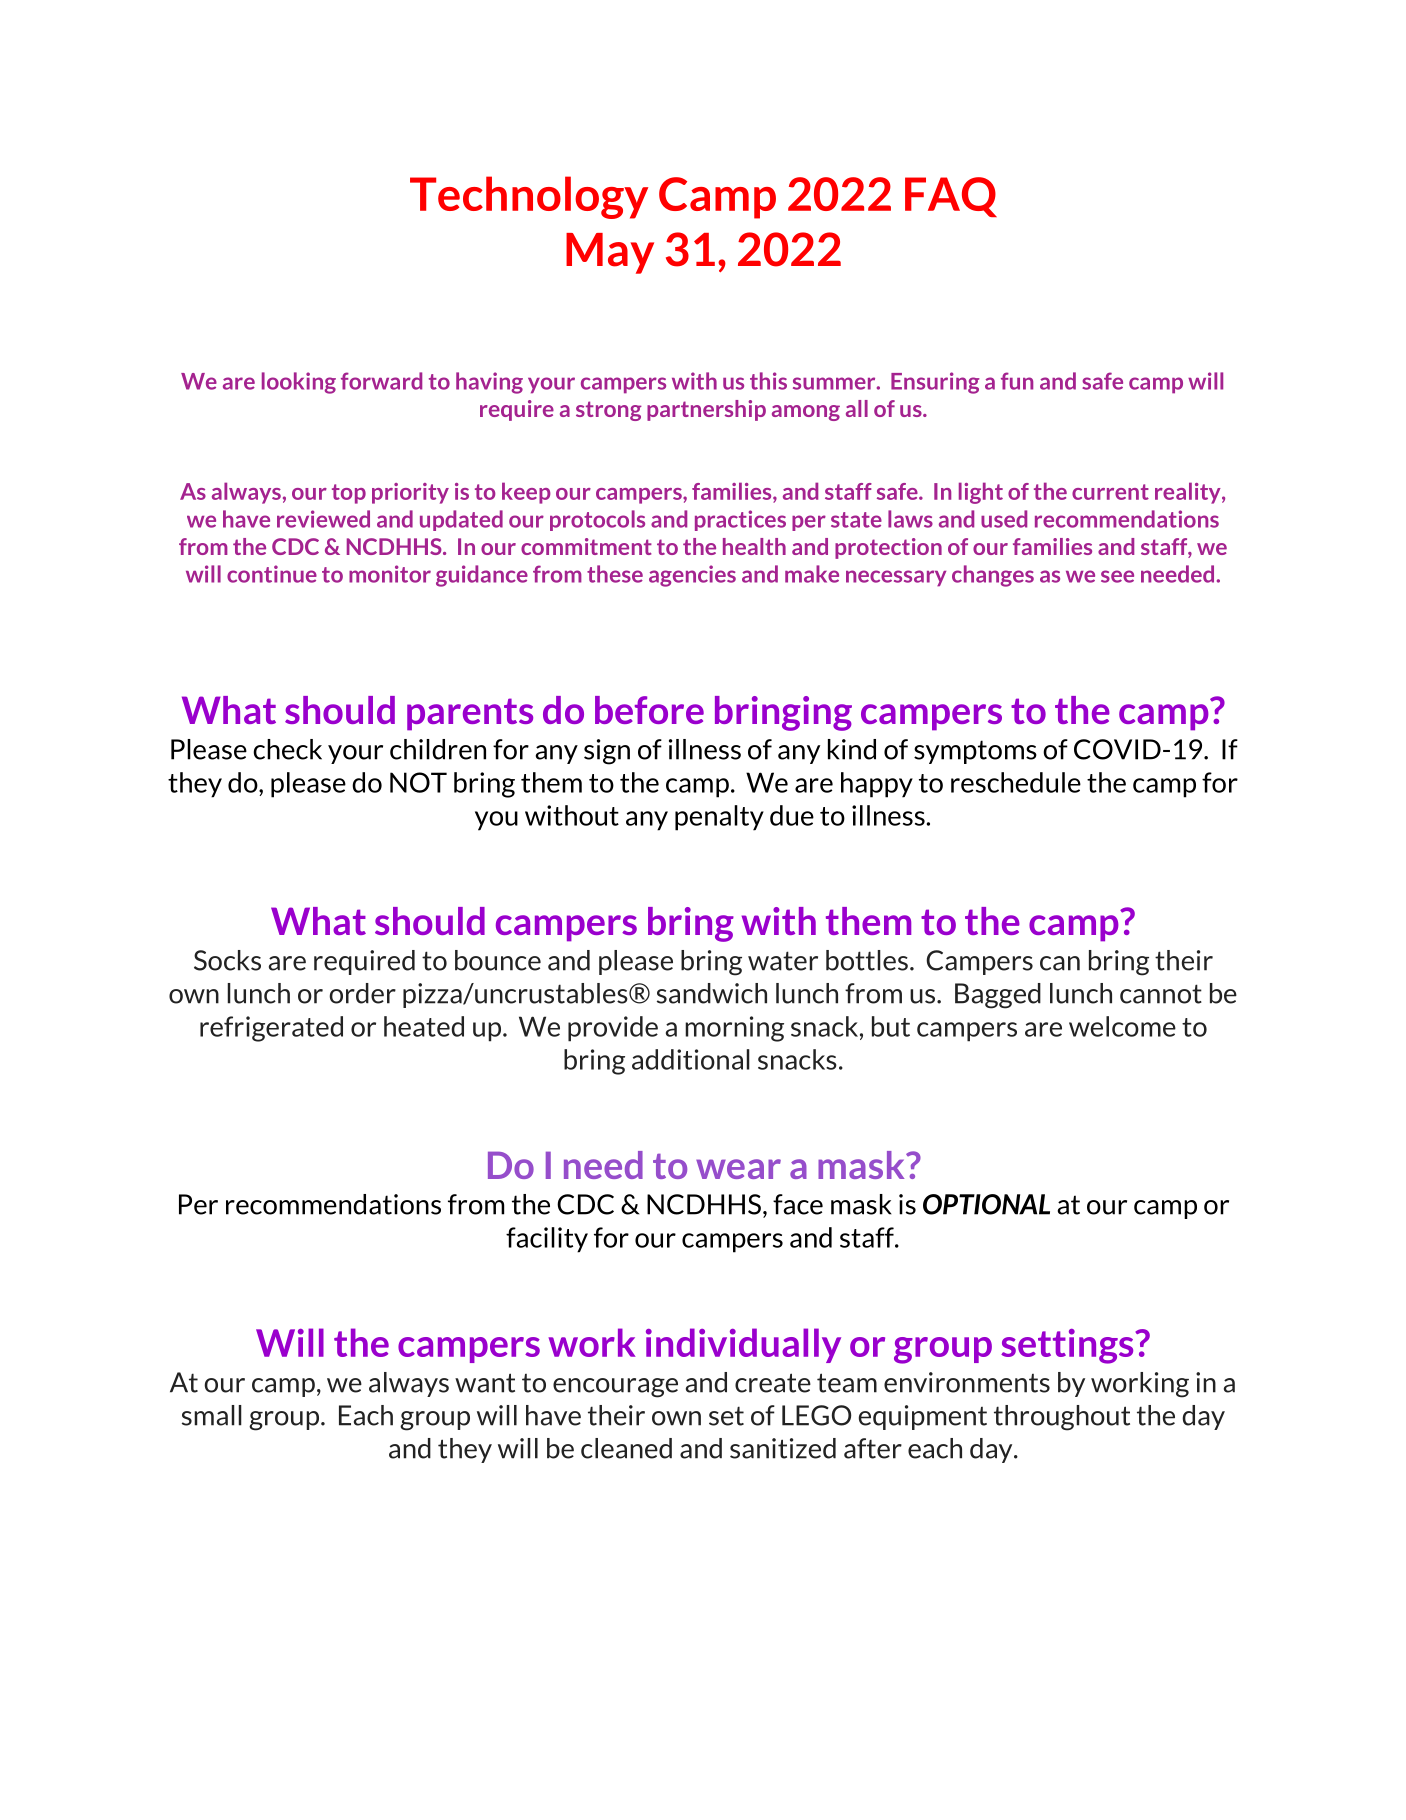 The width and height of the screenshot is (1406, 1820). Describe the element at coordinates (951, 197) in the screenshot. I see `FAQ` at that location.
